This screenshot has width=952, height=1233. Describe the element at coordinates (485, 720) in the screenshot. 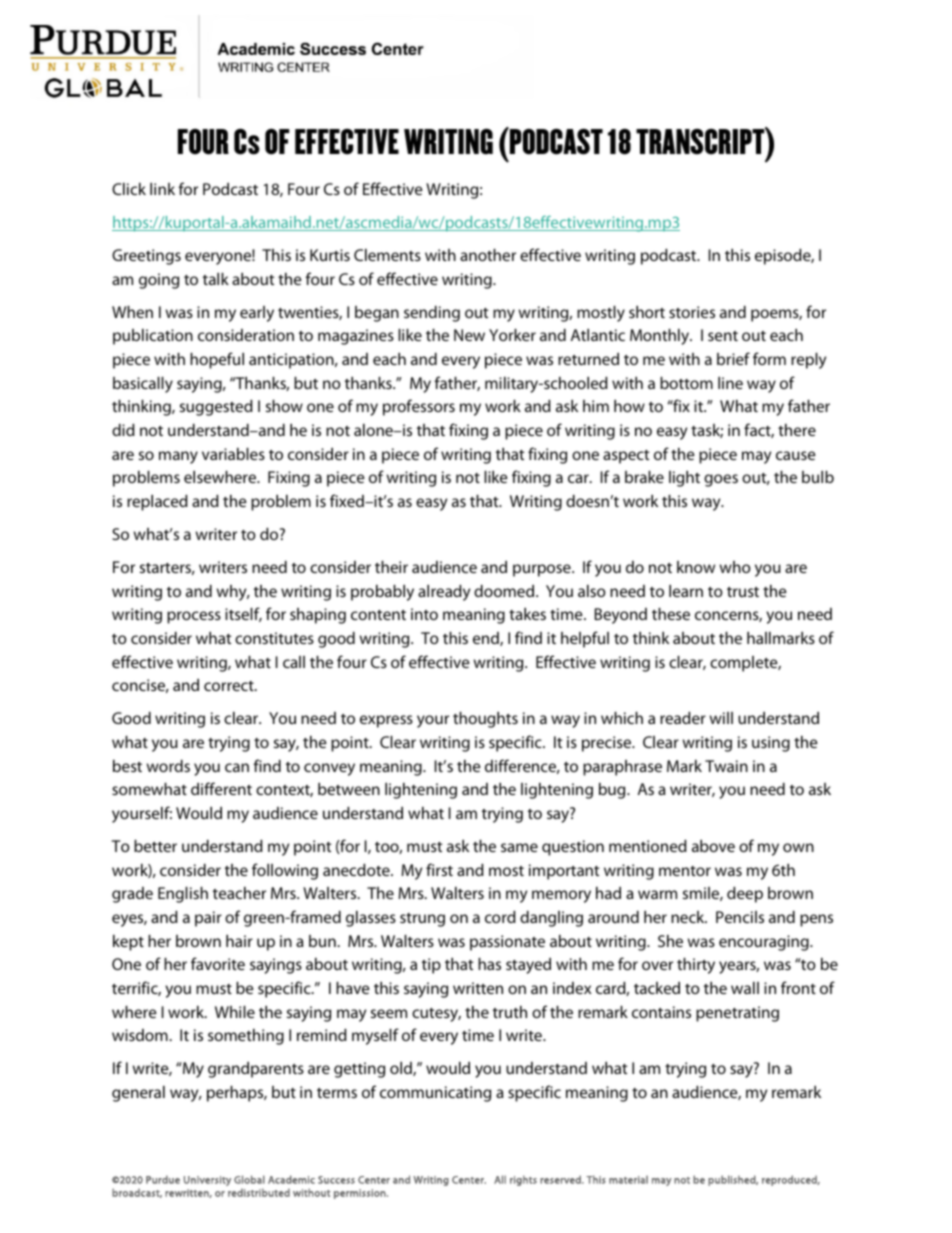

I see `thoughts` at that location.
